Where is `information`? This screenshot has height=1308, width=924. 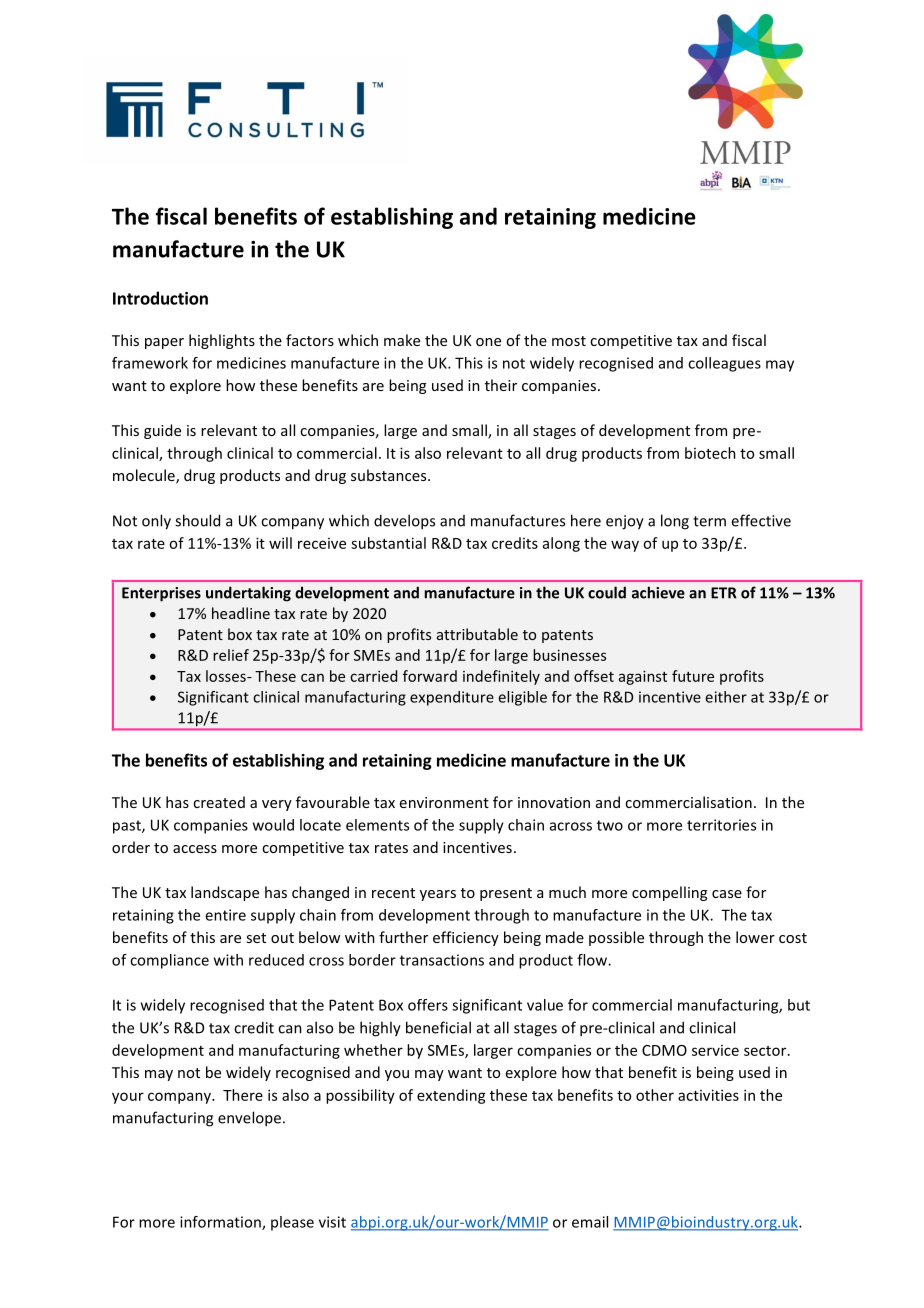
information is located at coordinates (221, 1223).
